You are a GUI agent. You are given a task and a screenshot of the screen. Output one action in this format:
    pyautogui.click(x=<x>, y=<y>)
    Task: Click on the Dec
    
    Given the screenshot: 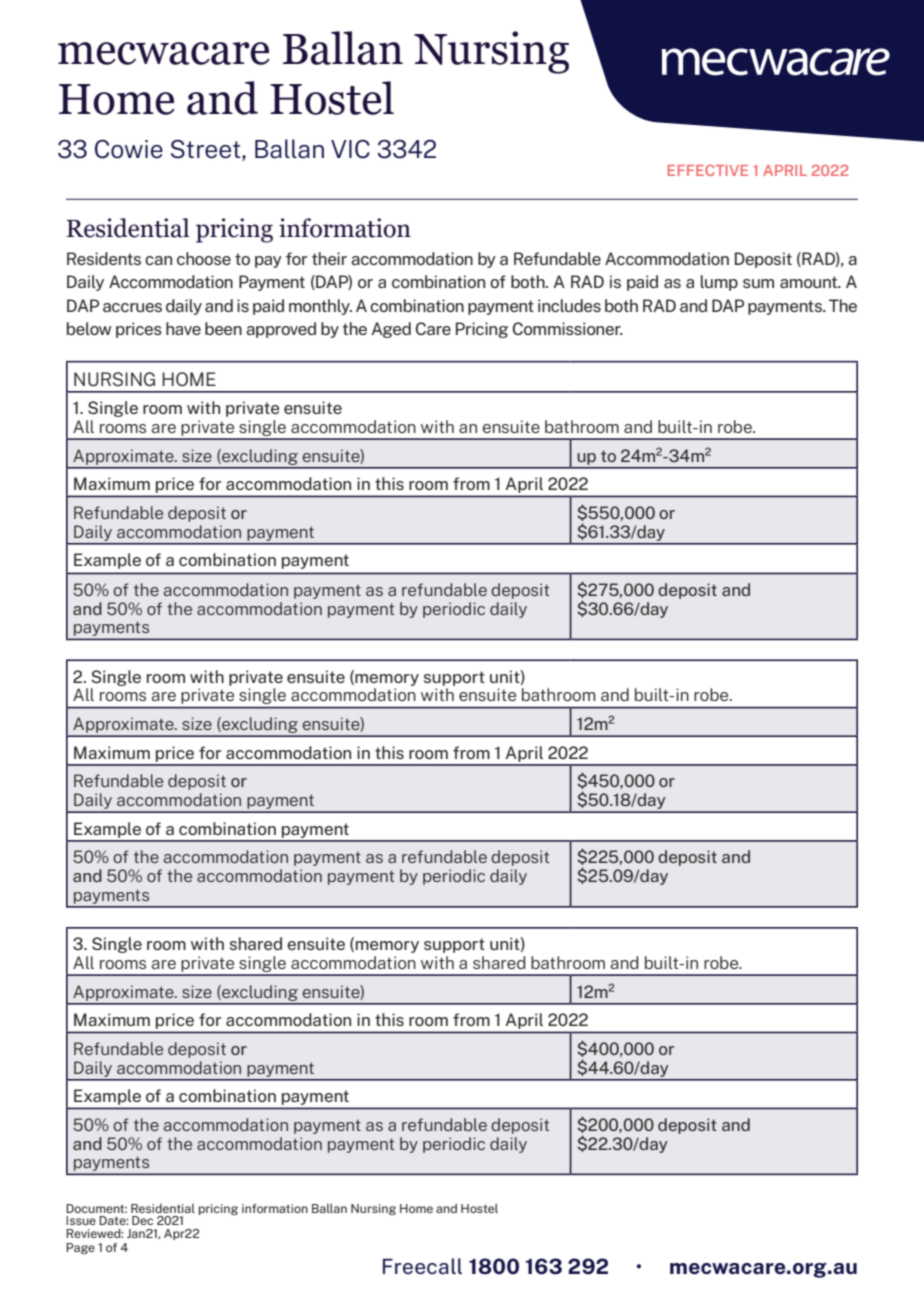 What is the action you would take?
    pyautogui.click(x=142, y=1220)
